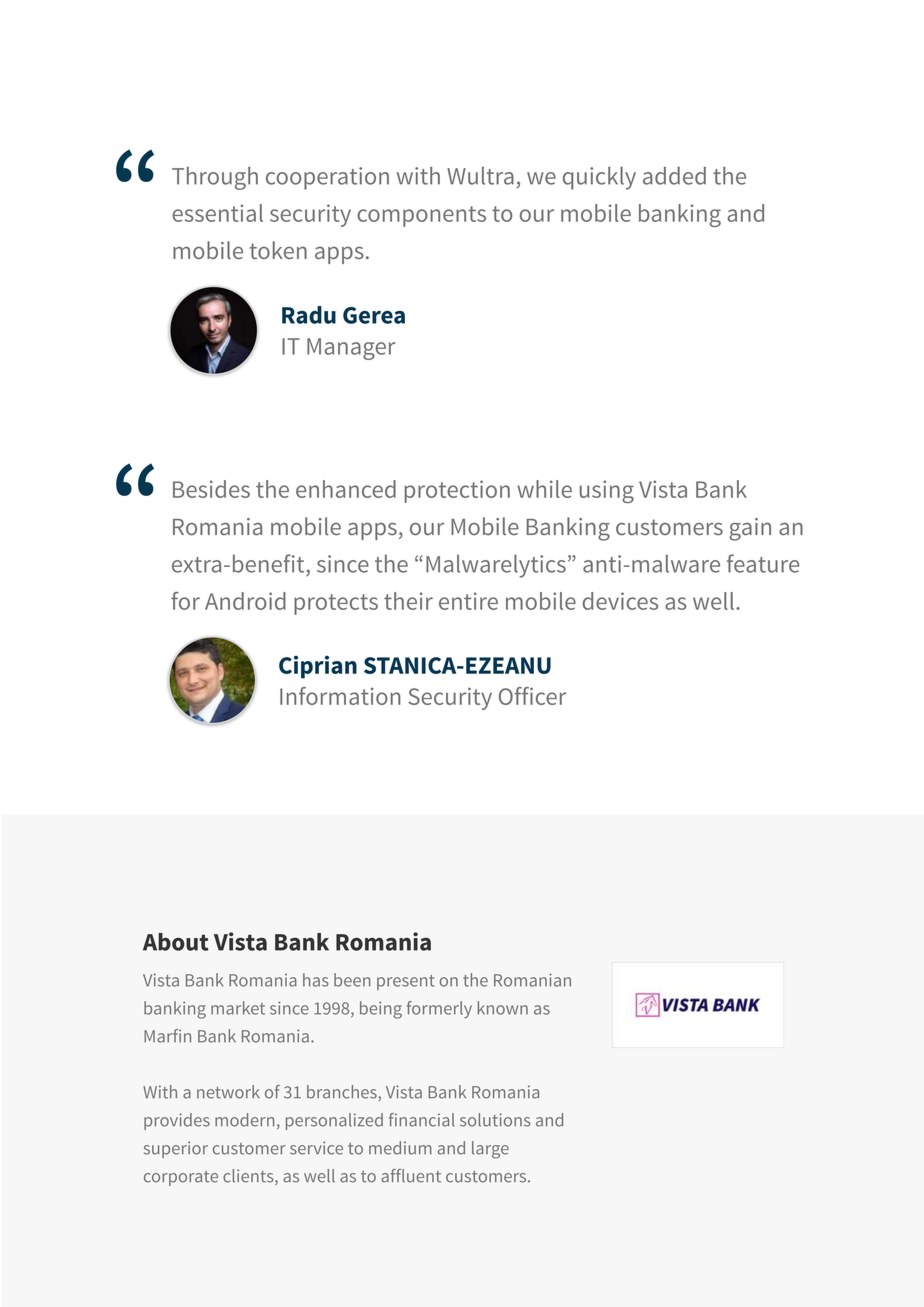 Image resolution: width=924 pixels, height=1307 pixels. Describe the element at coordinates (532, 696) in the page. I see `Officer` at that location.
